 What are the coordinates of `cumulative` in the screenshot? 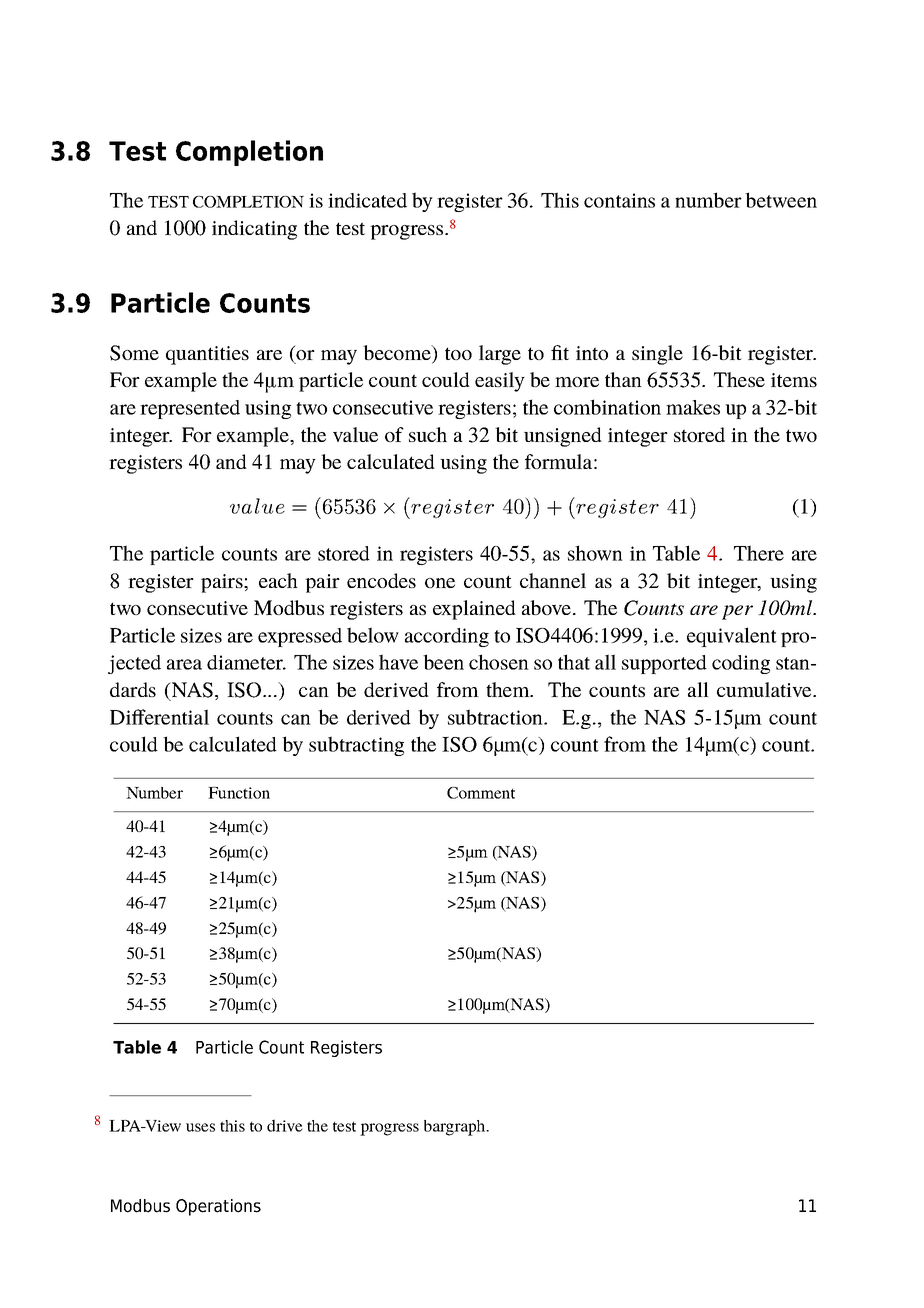 It's located at (765, 689).
